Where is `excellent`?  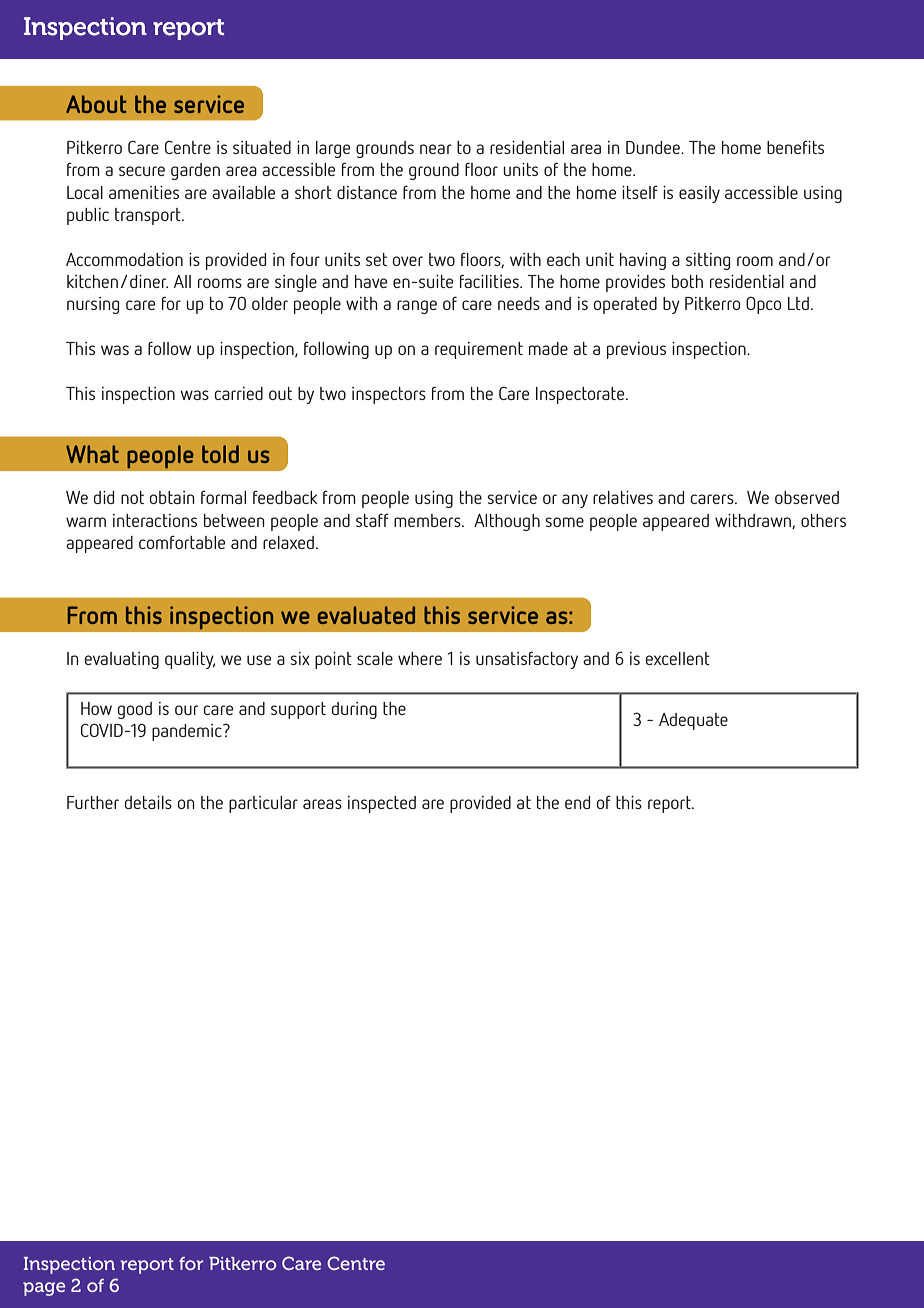
excellent is located at coordinates (678, 658).
